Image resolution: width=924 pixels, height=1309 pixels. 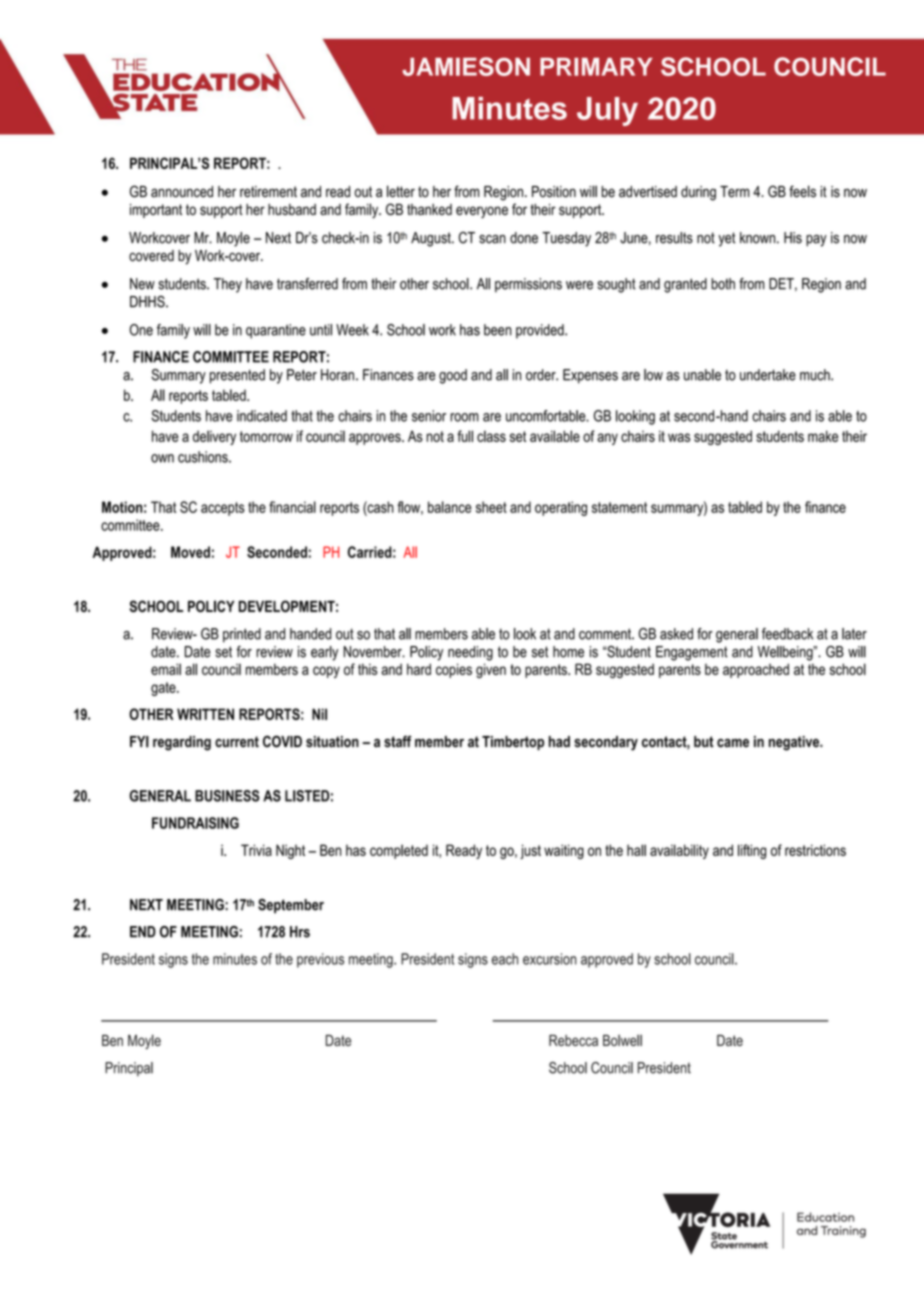 I want to click on each, so click(x=505, y=959).
